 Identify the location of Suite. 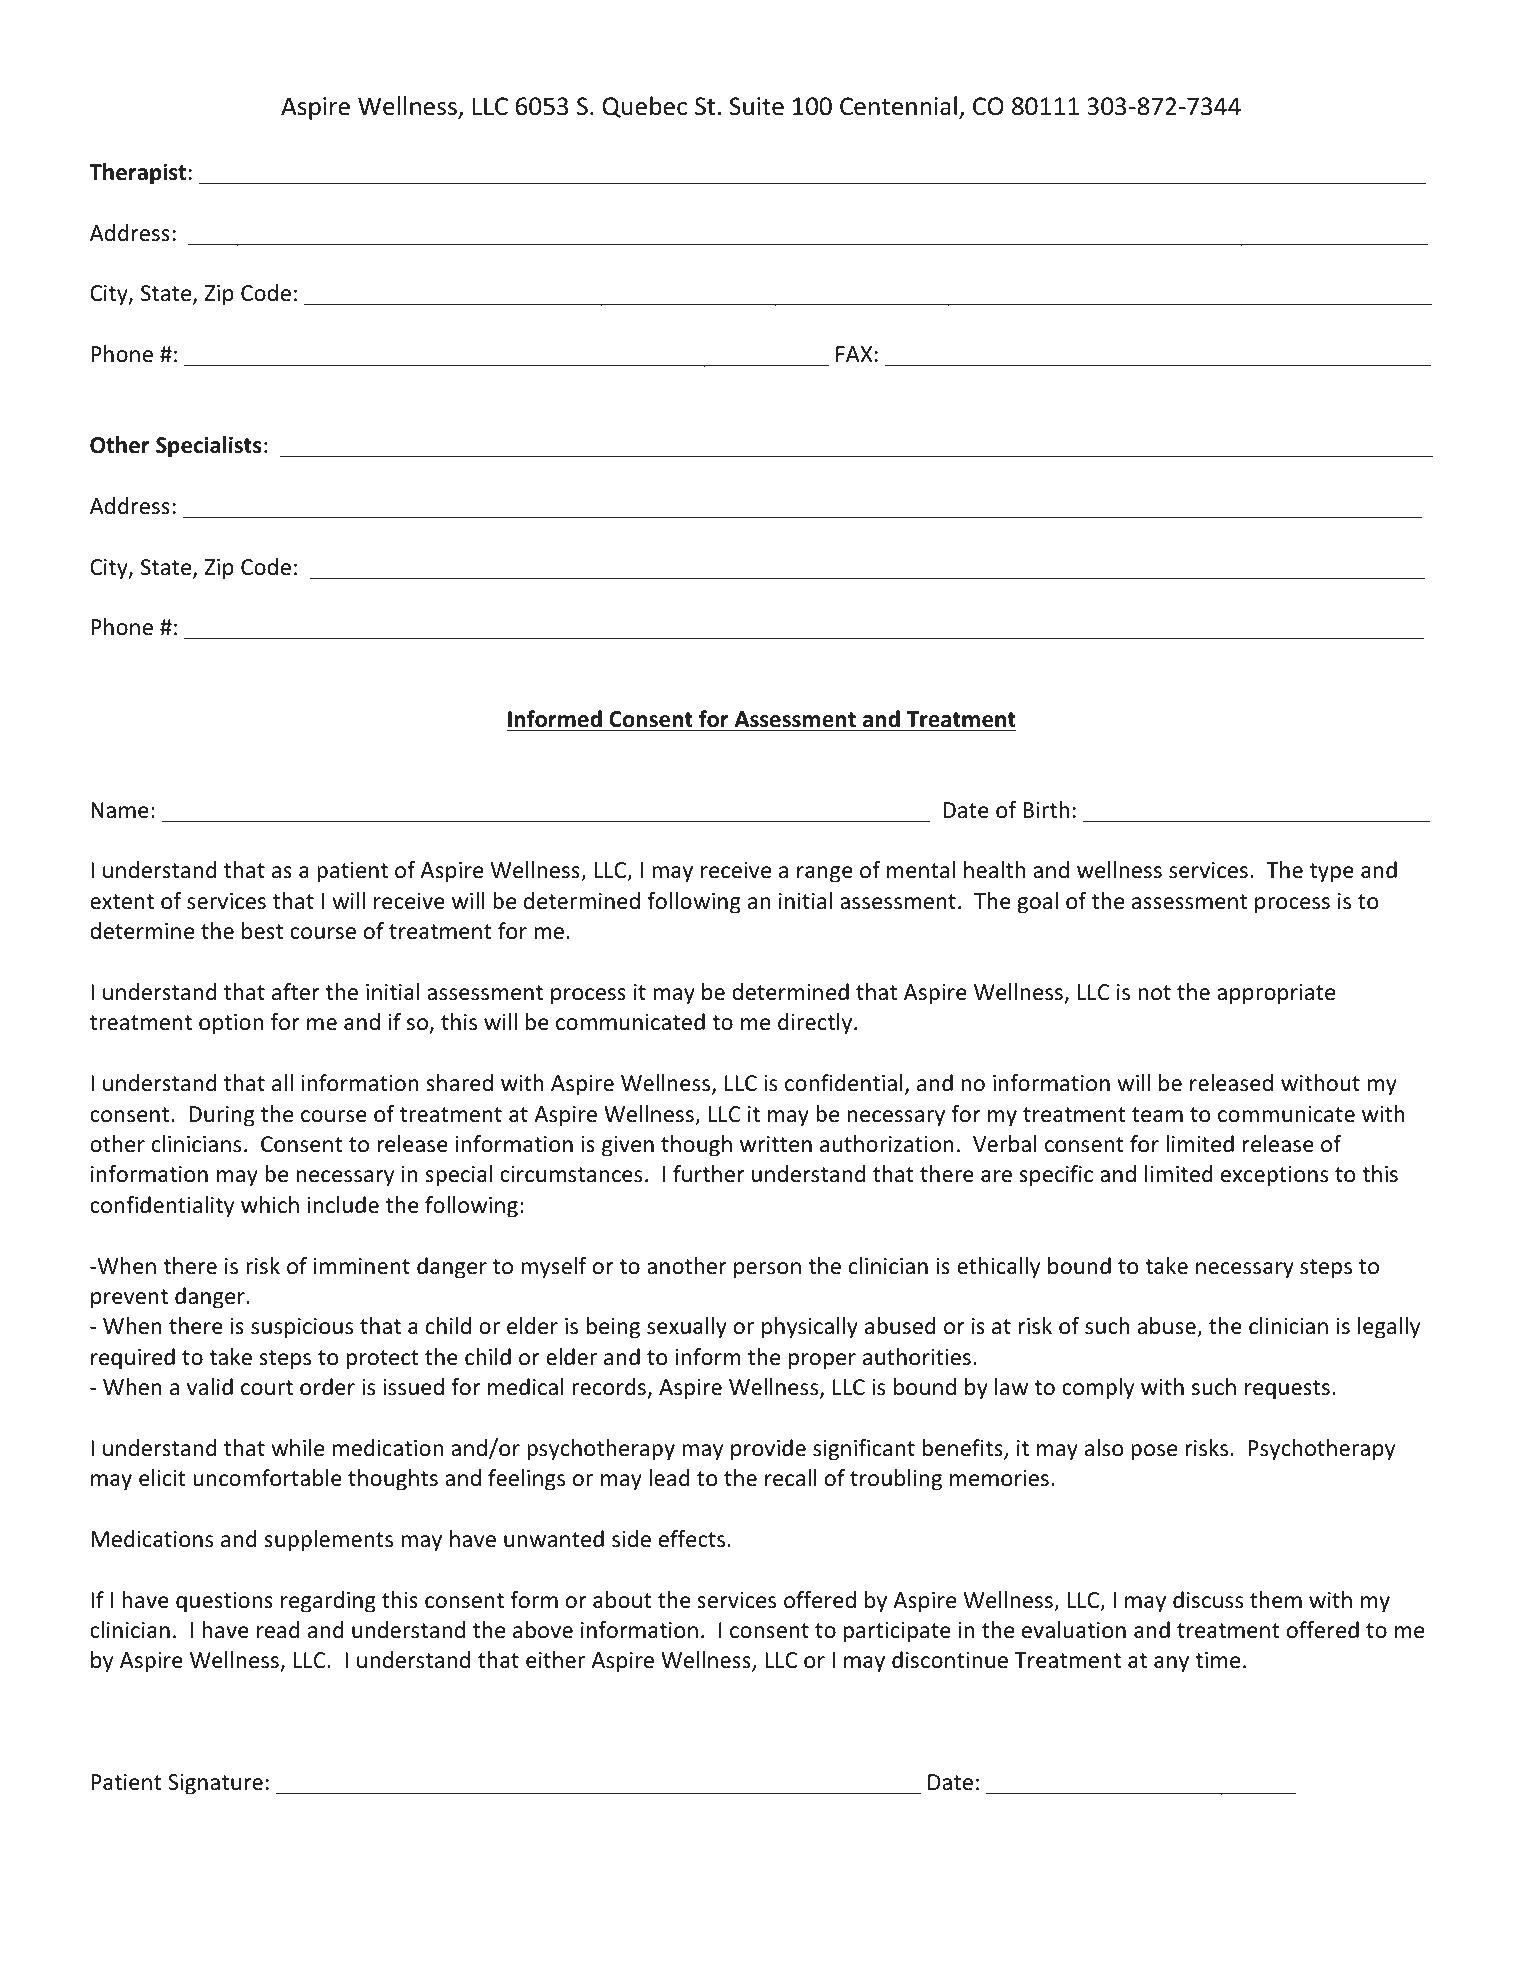
(756, 106).
